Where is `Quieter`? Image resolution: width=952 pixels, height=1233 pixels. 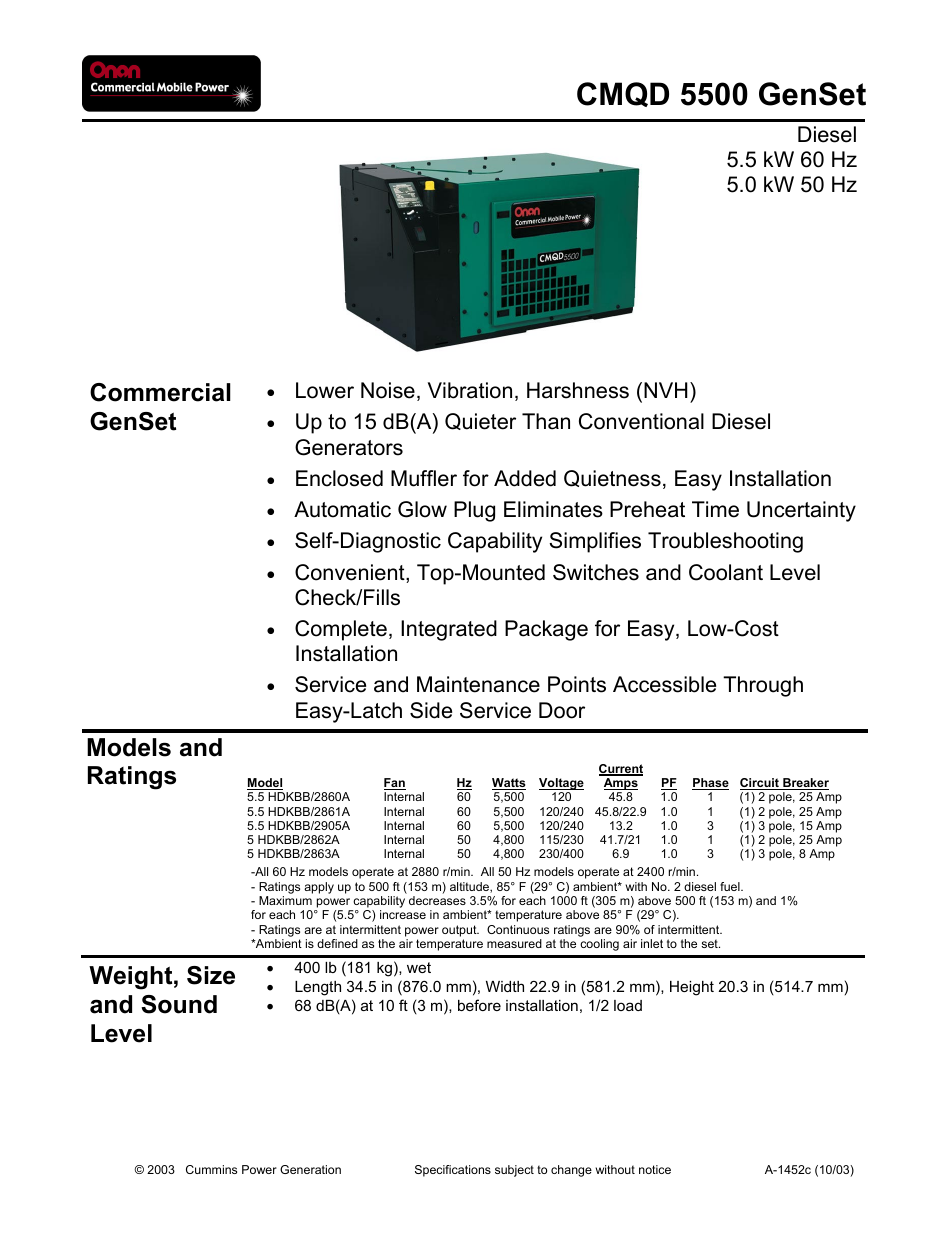 Quieter is located at coordinates (480, 421).
